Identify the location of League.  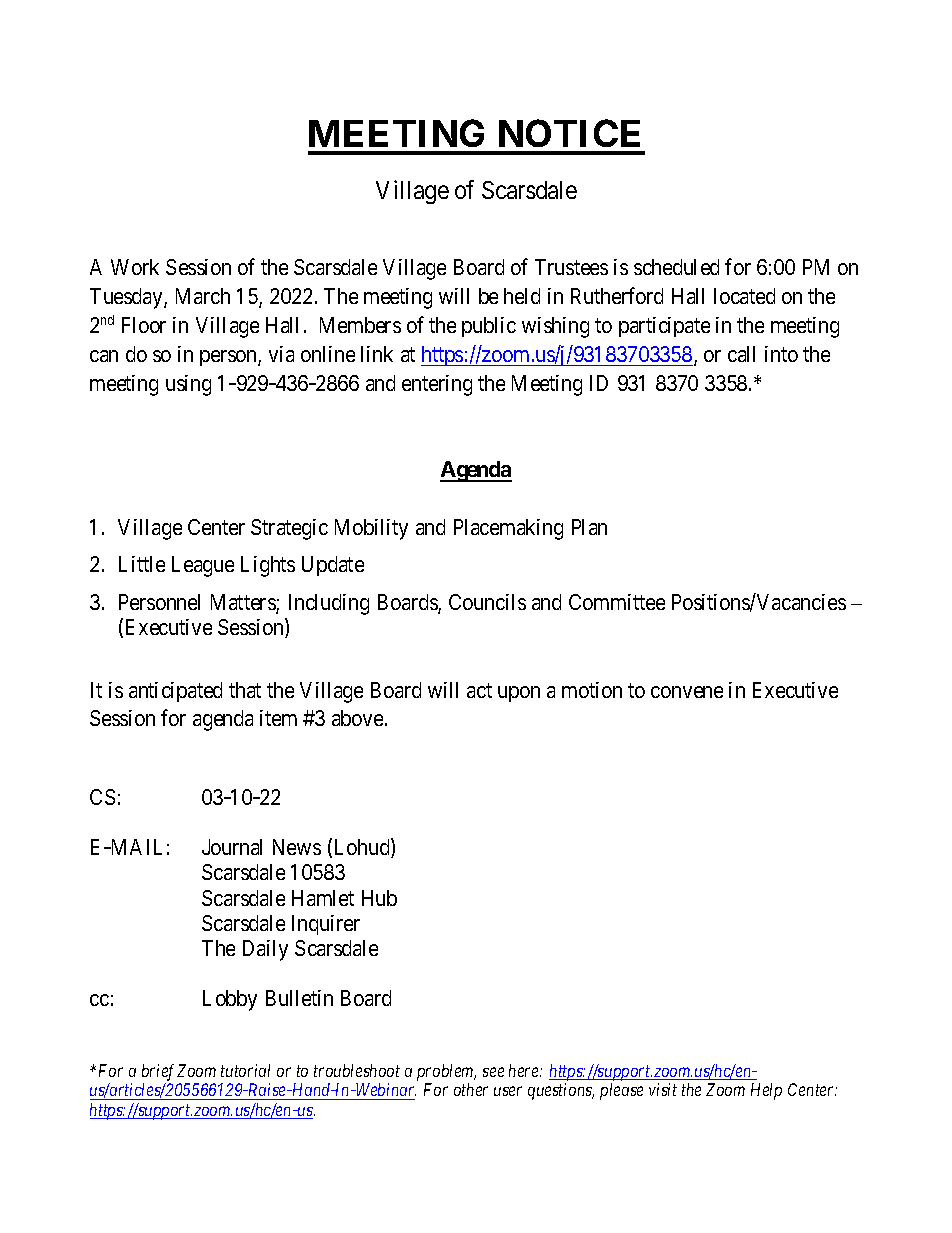
(203, 566).
